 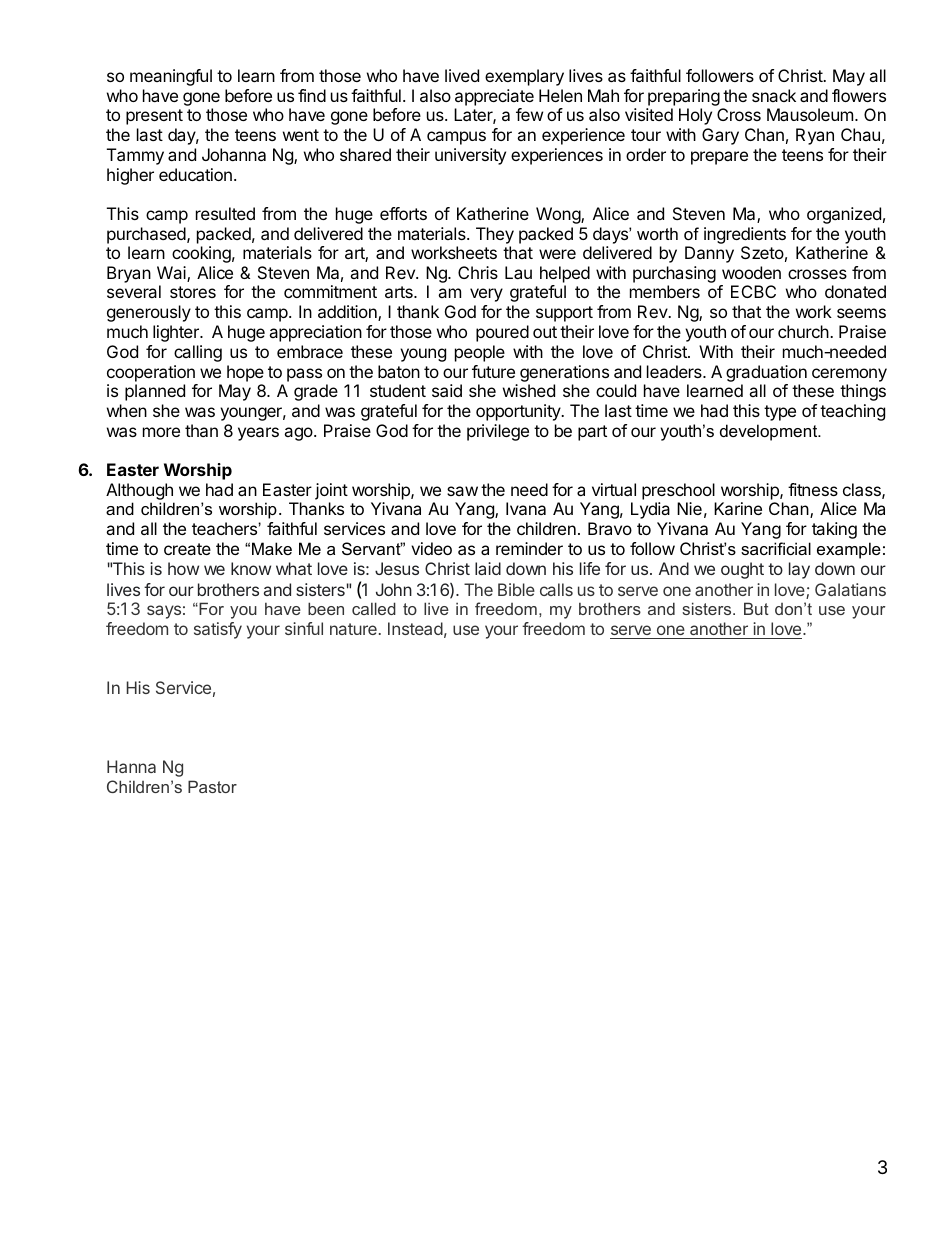 What do you see at coordinates (776, 548) in the document?
I see `sacrificial` at bounding box center [776, 548].
